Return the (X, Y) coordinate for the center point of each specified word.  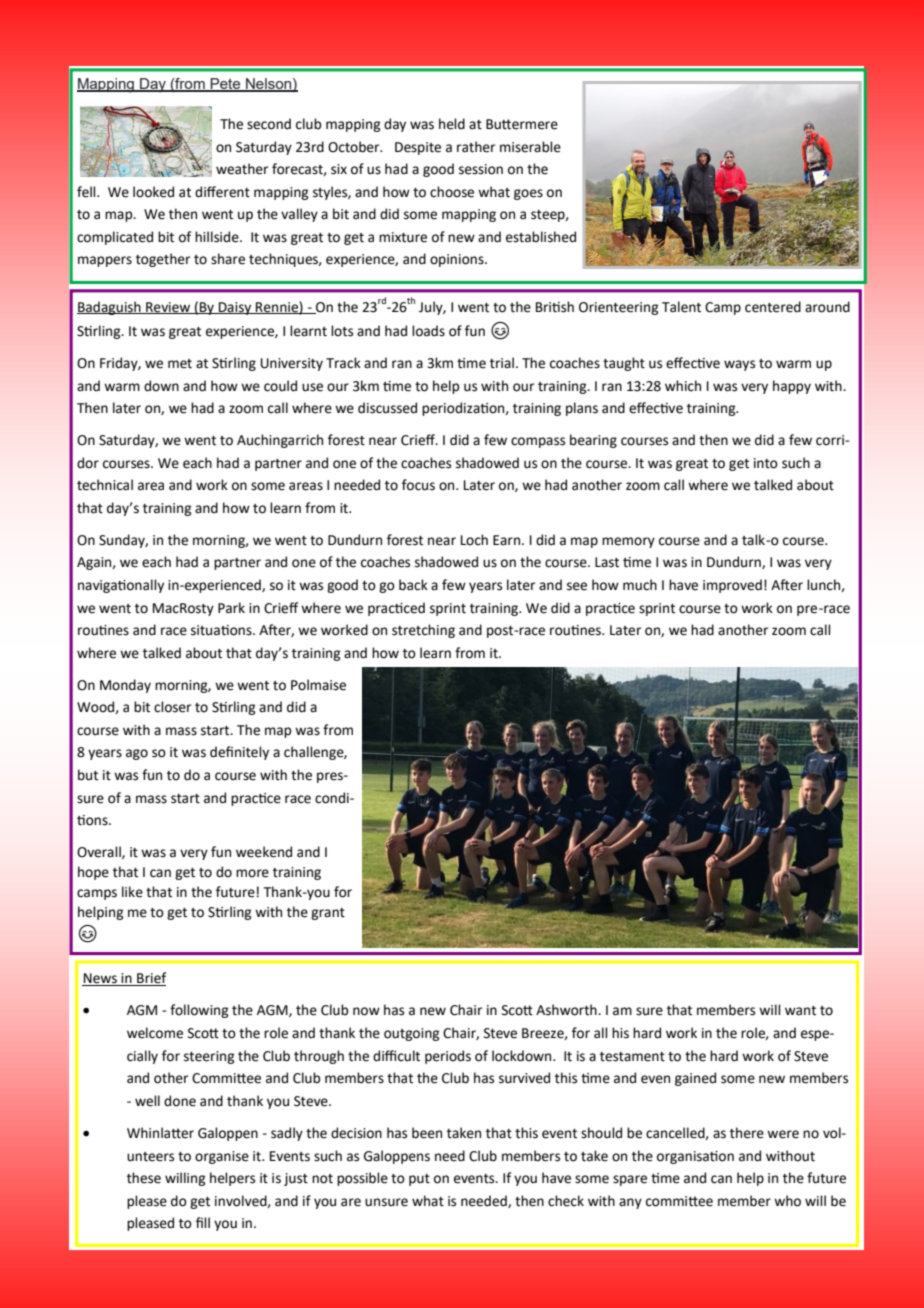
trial (502, 363)
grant (328, 914)
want (800, 1011)
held (452, 124)
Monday (125, 686)
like (132, 892)
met (180, 364)
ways (739, 365)
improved (732, 586)
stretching (423, 631)
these (144, 1178)
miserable (530, 147)
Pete (225, 85)
